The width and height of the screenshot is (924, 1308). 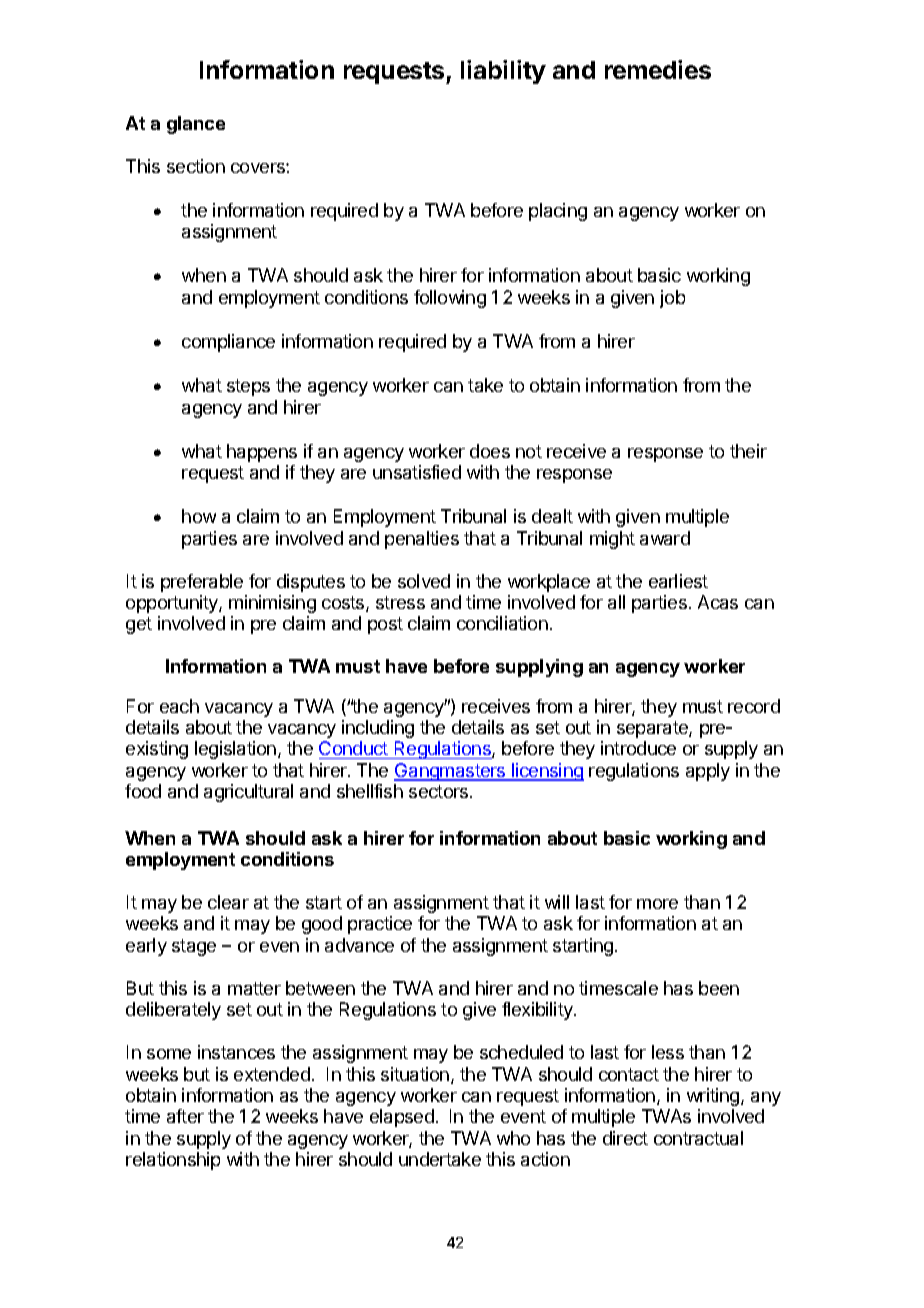 I want to click on after, so click(x=185, y=1116).
